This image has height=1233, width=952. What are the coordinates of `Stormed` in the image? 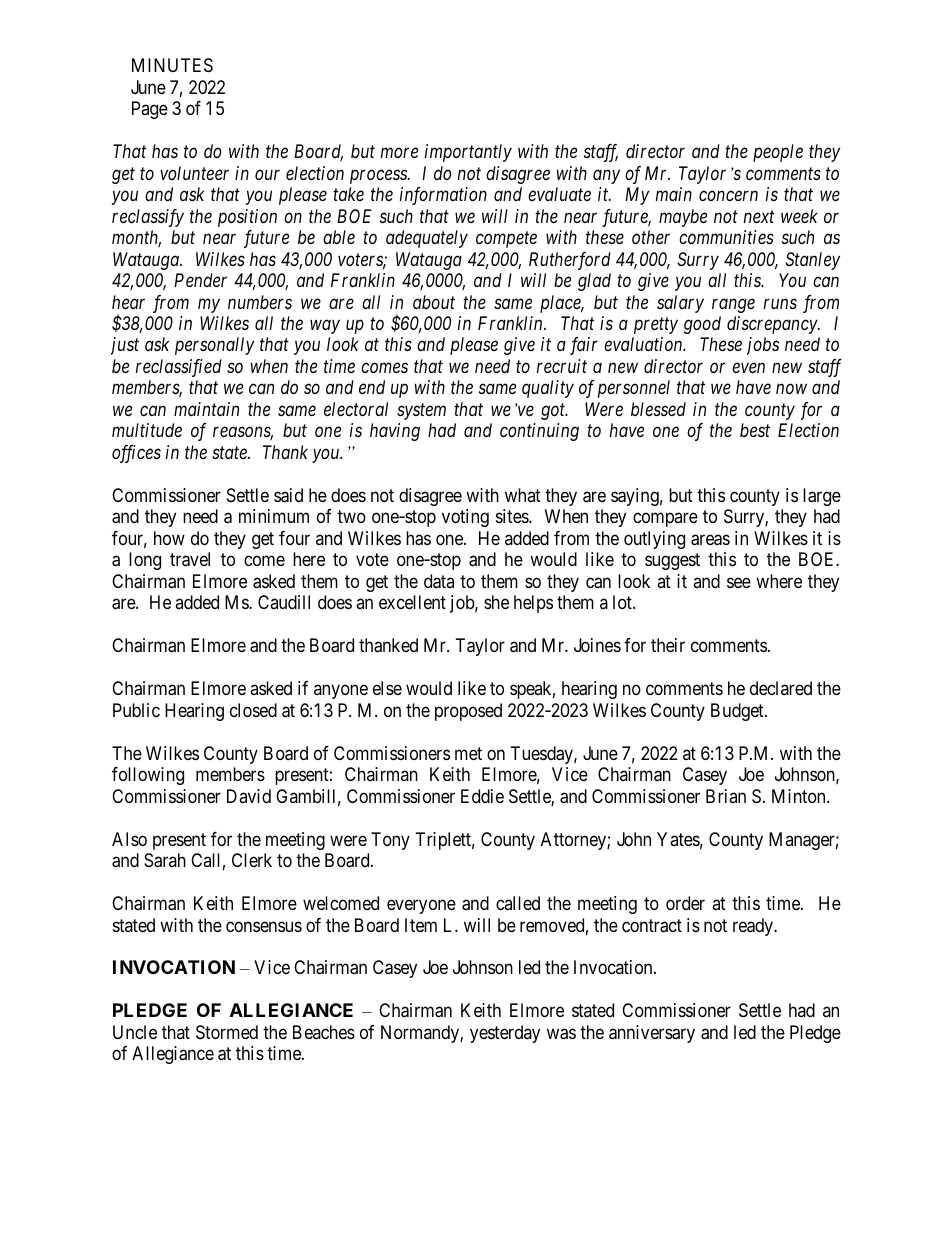 It's located at (227, 1032).
